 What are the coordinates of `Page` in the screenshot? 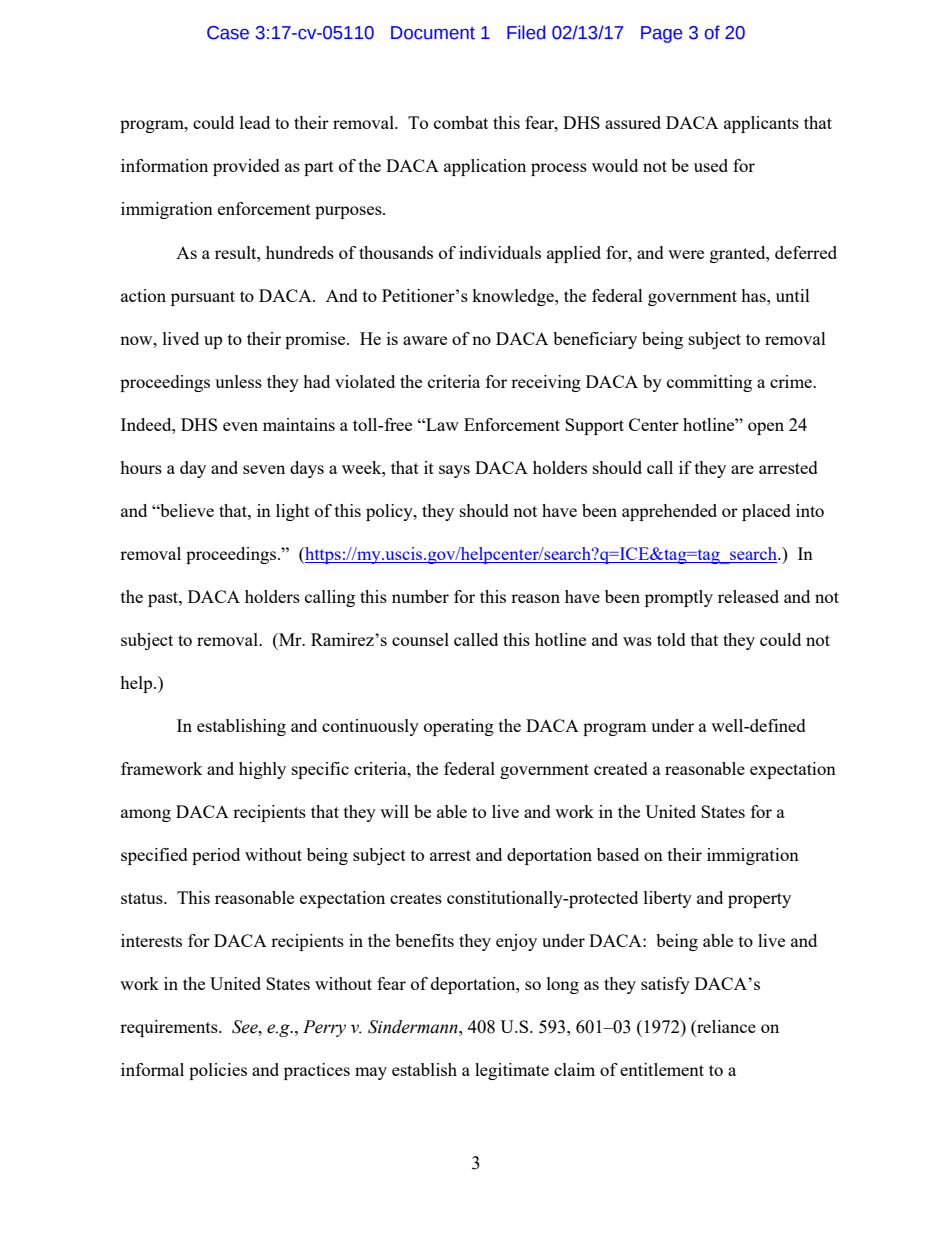 It's located at (661, 34).
